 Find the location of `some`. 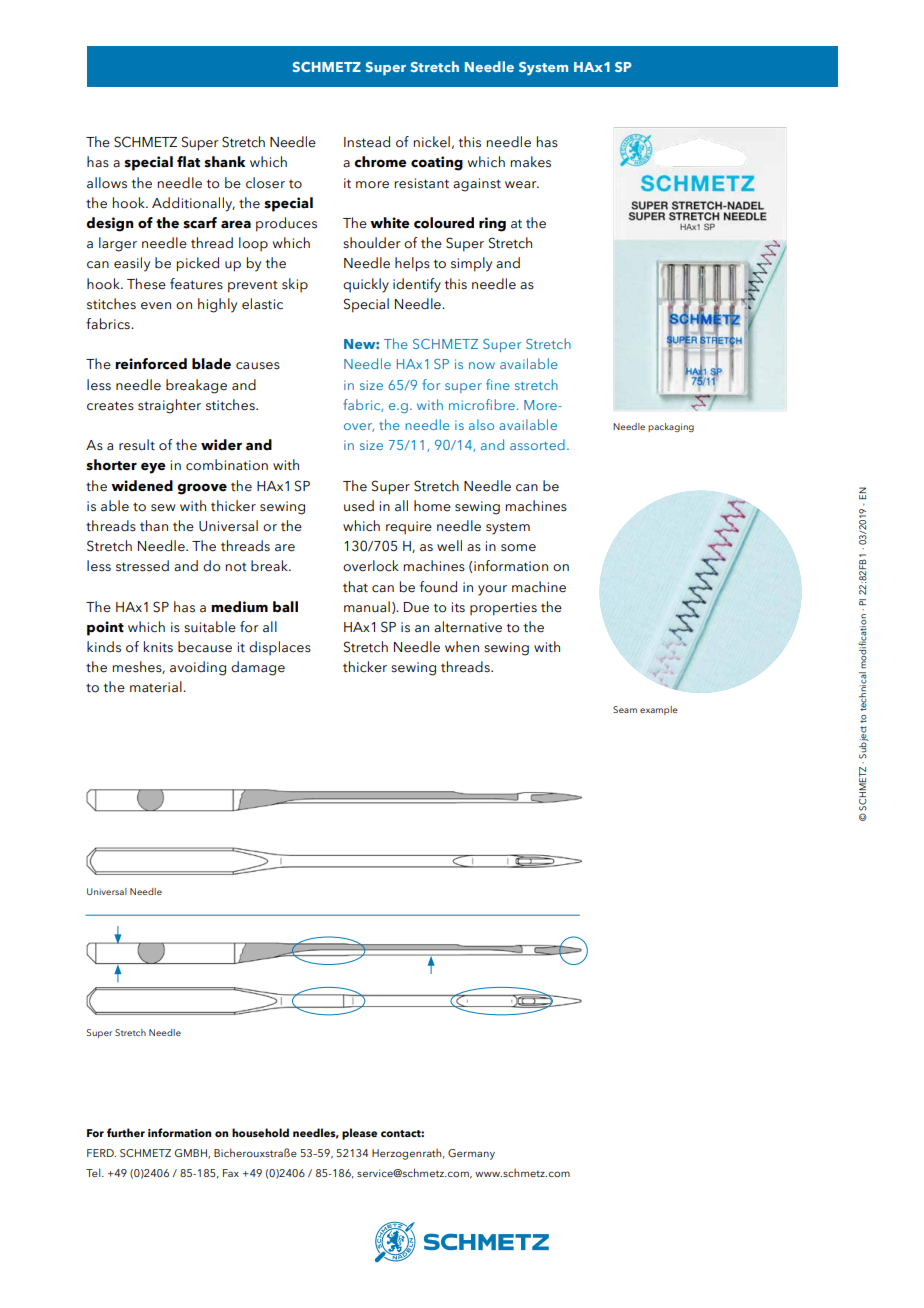

some is located at coordinates (518, 548).
